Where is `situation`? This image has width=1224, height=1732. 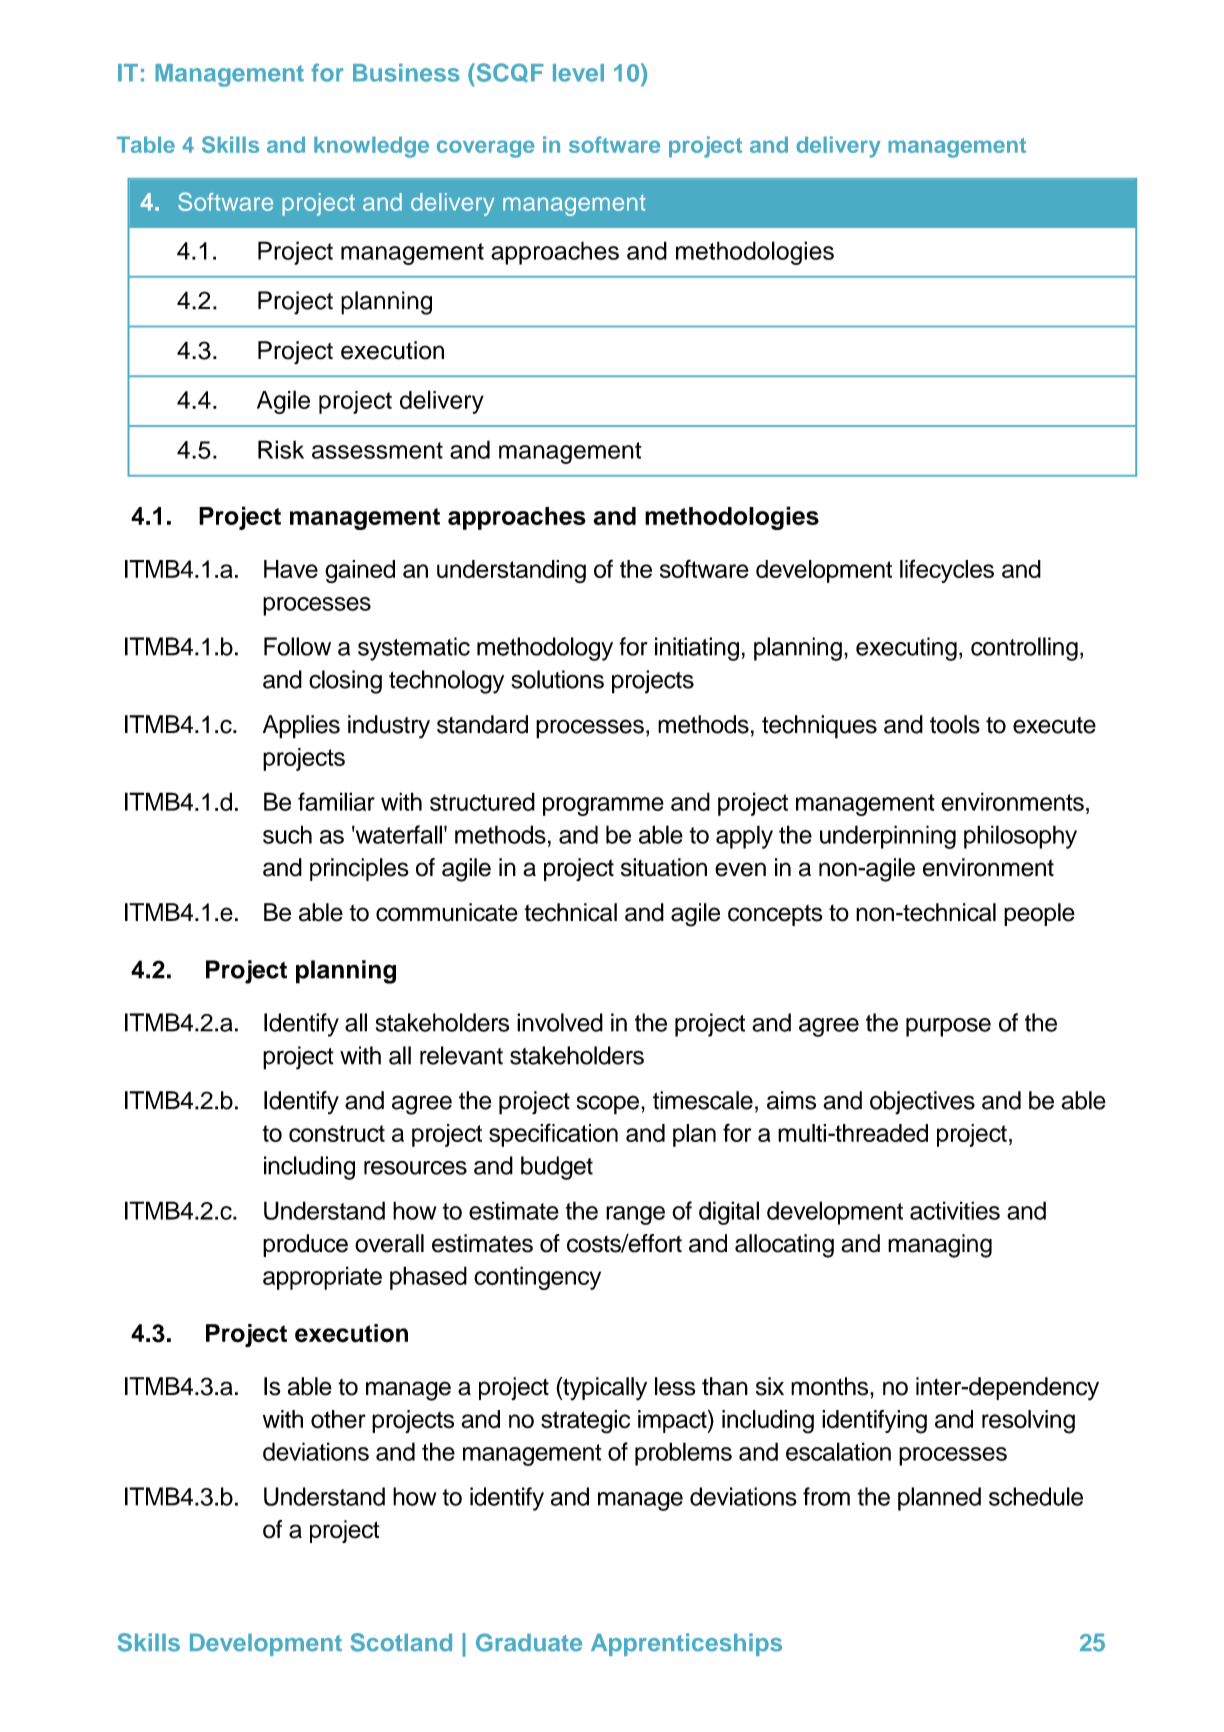
situation is located at coordinates (664, 867).
